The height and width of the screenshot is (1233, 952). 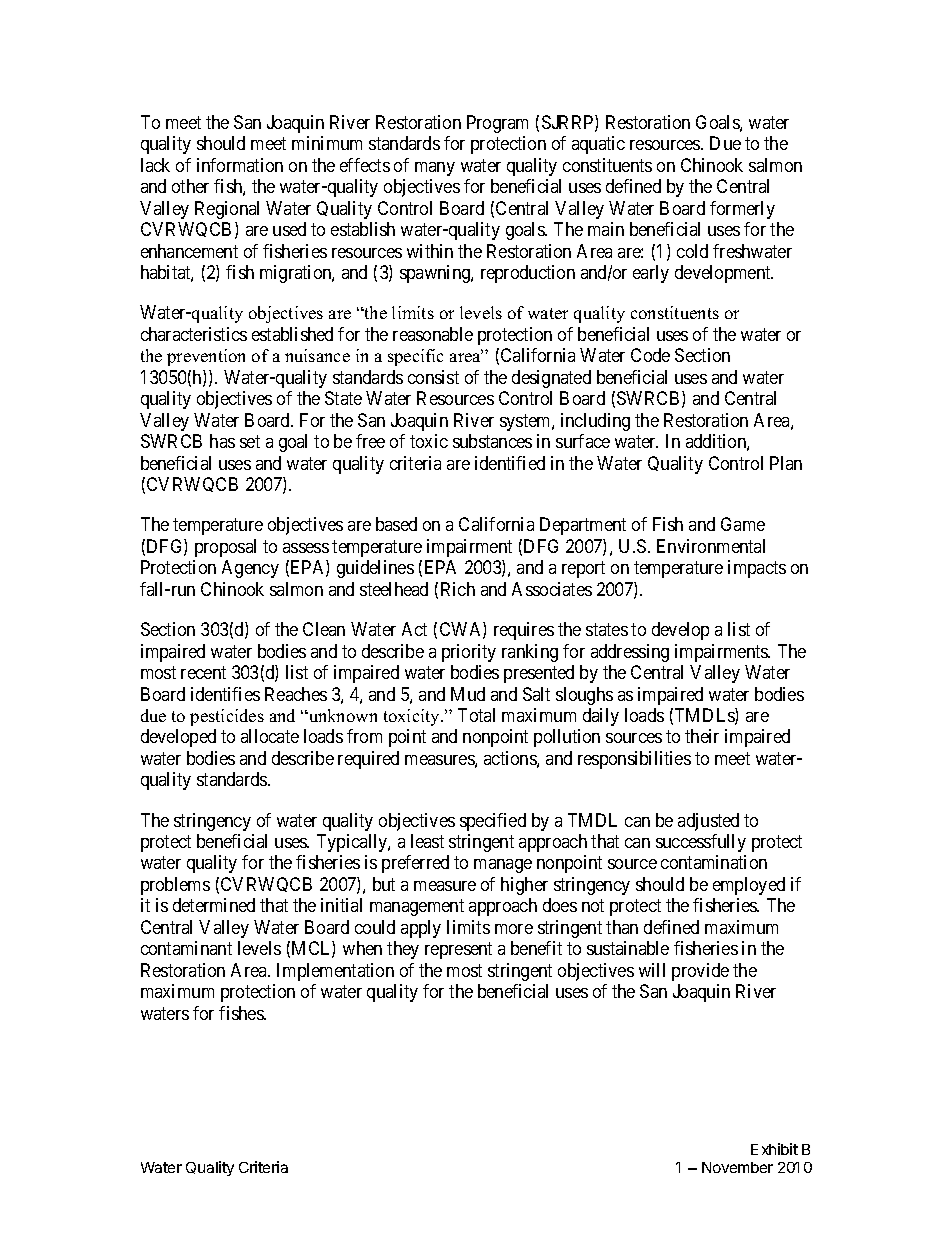 What do you see at coordinates (435, 169) in the screenshot?
I see `many` at bounding box center [435, 169].
